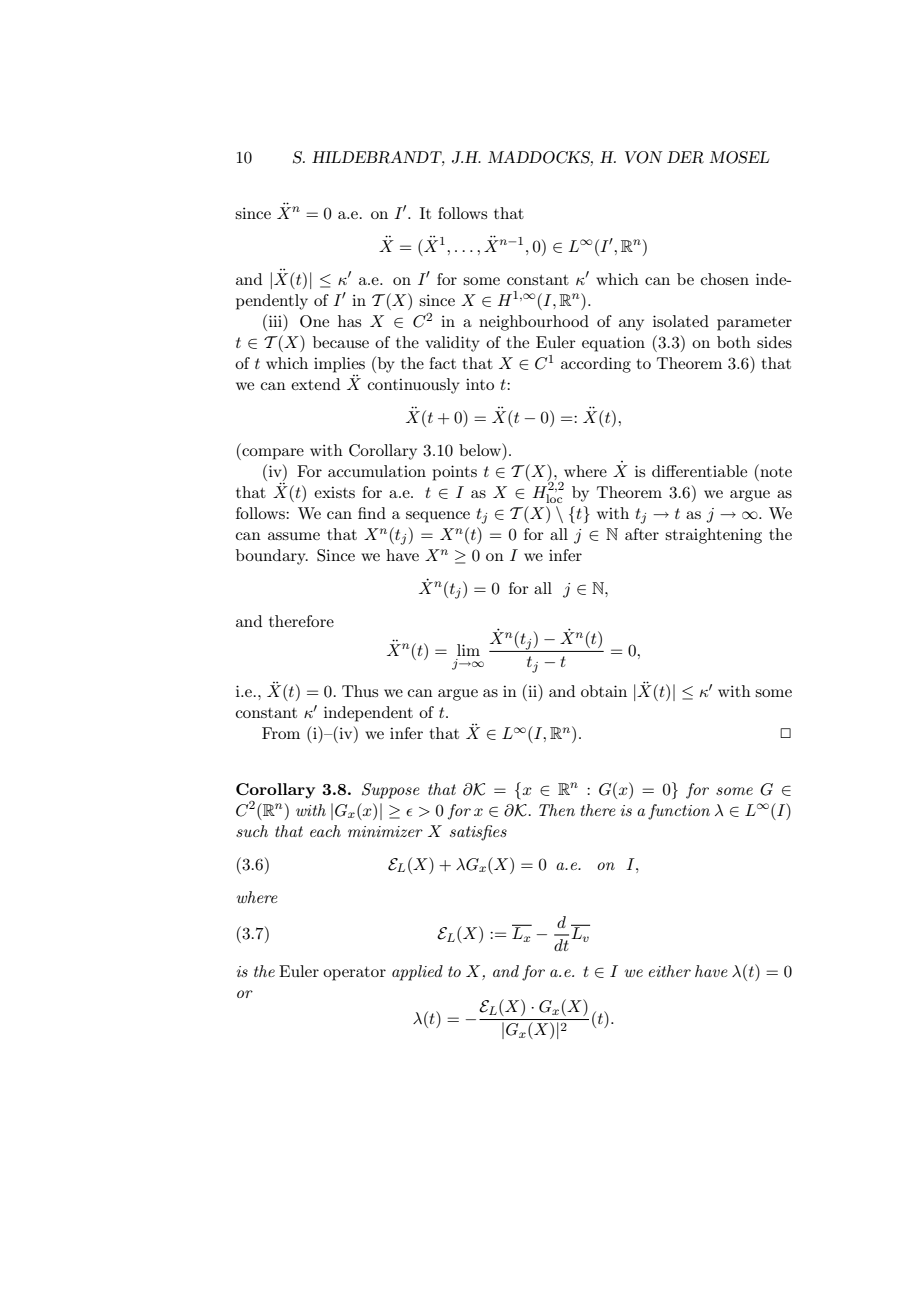 The height and width of the screenshot is (1308, 924). I want to click on operator, so click(354, 974).
